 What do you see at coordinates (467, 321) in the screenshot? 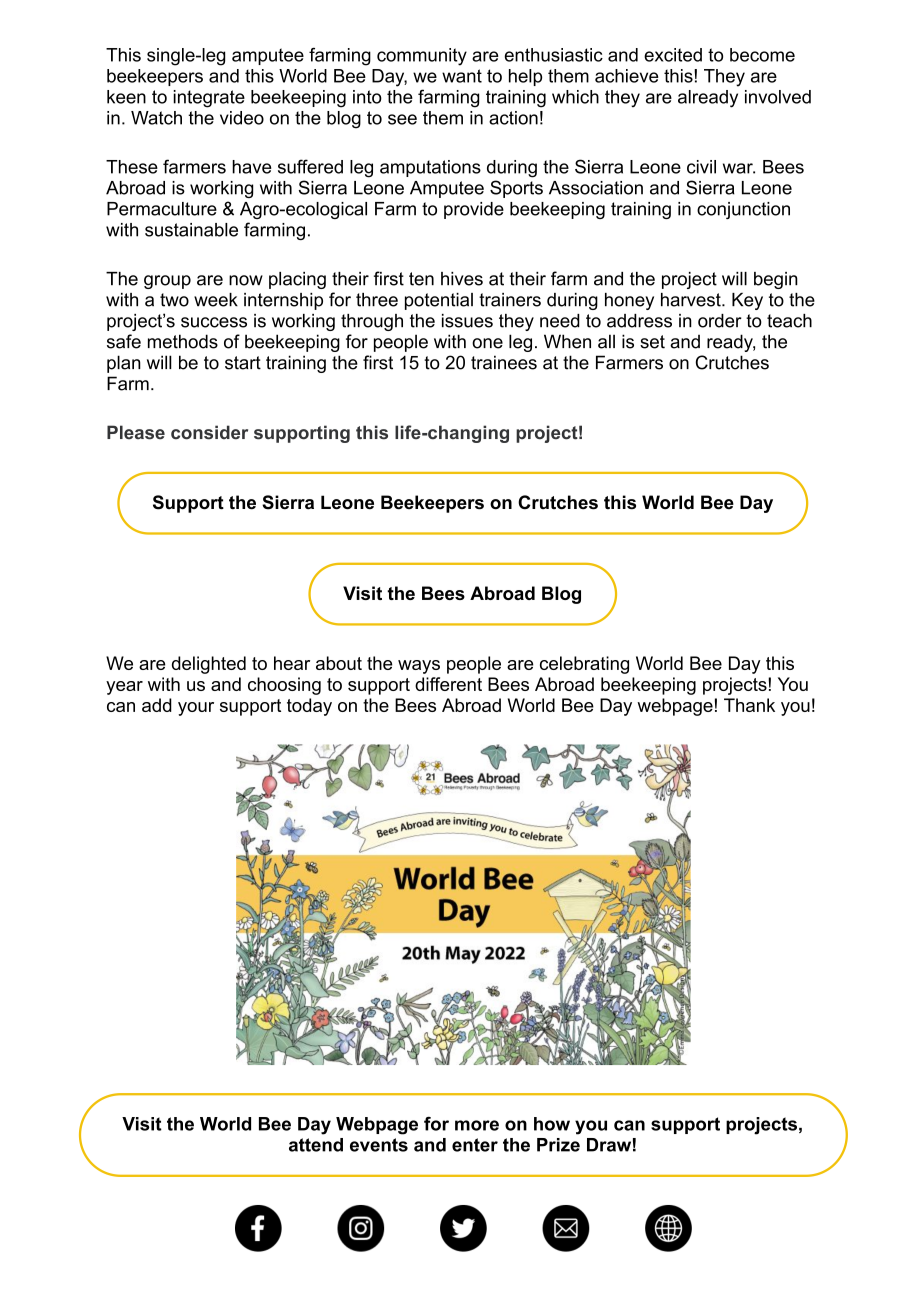
I see `issues` at bounding box center [467, 321].
